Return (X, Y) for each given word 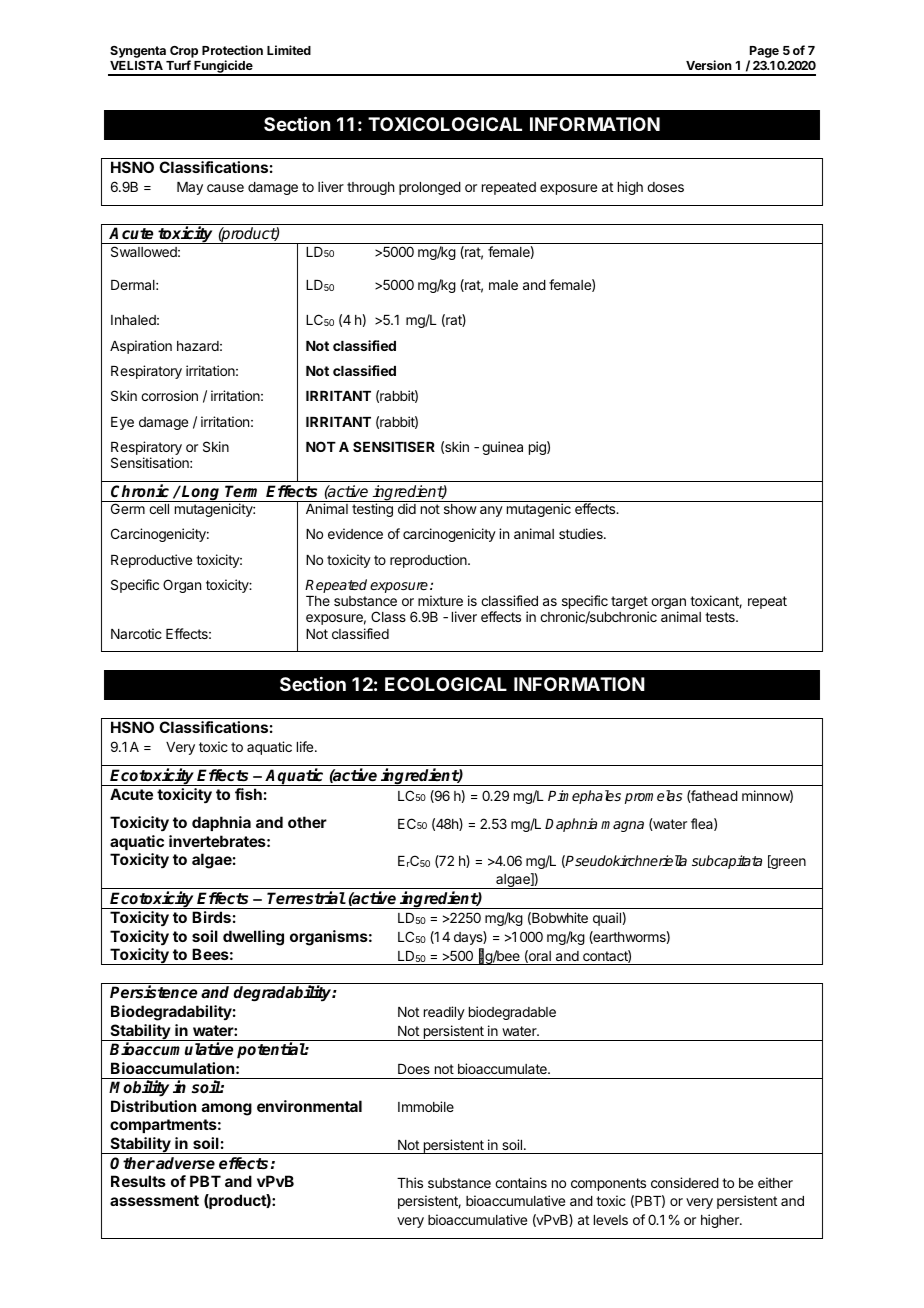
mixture (440, 600)
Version (709, 65)
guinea (502, 448)
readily (444, 1013)
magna (622, 826)
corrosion (169, 395)
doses (665, 187)
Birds (211, 917)
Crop (184, 53)
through (370, 188)
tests (721, 617)
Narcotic (136, 633)
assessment (154, 1200)
